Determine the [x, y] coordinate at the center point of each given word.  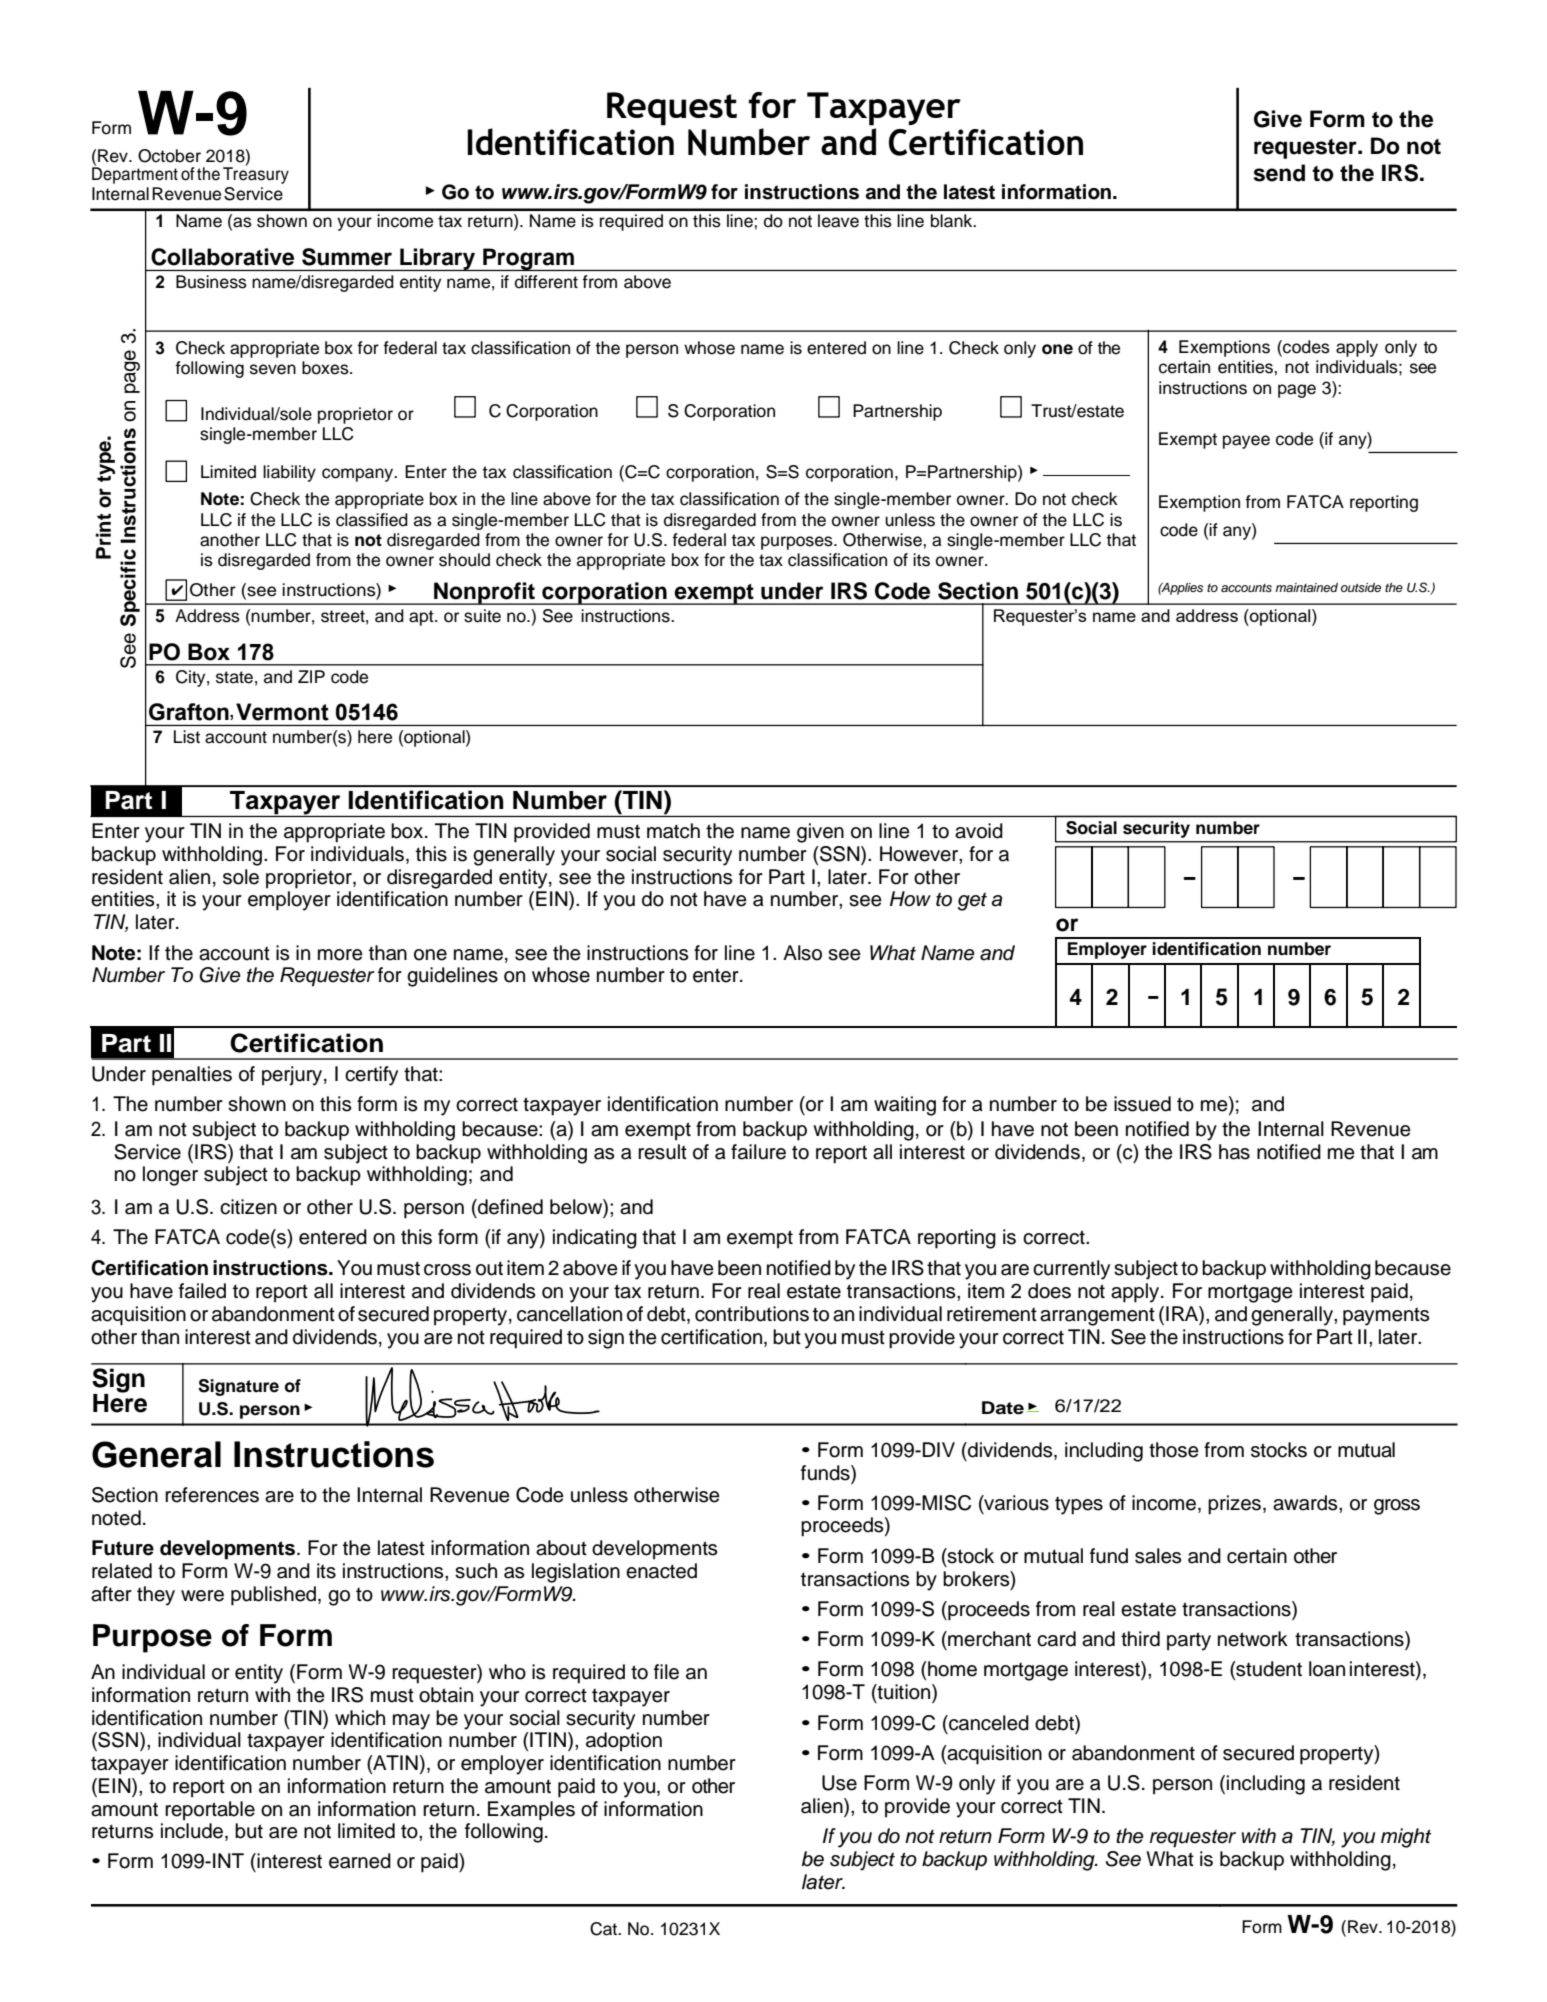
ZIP [311, 676]
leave [838, 221]
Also [802, 953]
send [1279, 173]
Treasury [256, 174]
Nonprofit [484, 593]
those [1174, 1450]
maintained [1307, 587]
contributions [752, 1314]
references [212, 1495]
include [192, 1831]
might [1406, 1838]
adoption [624, 1742]
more [340, 955]
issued [1142, 1104]
